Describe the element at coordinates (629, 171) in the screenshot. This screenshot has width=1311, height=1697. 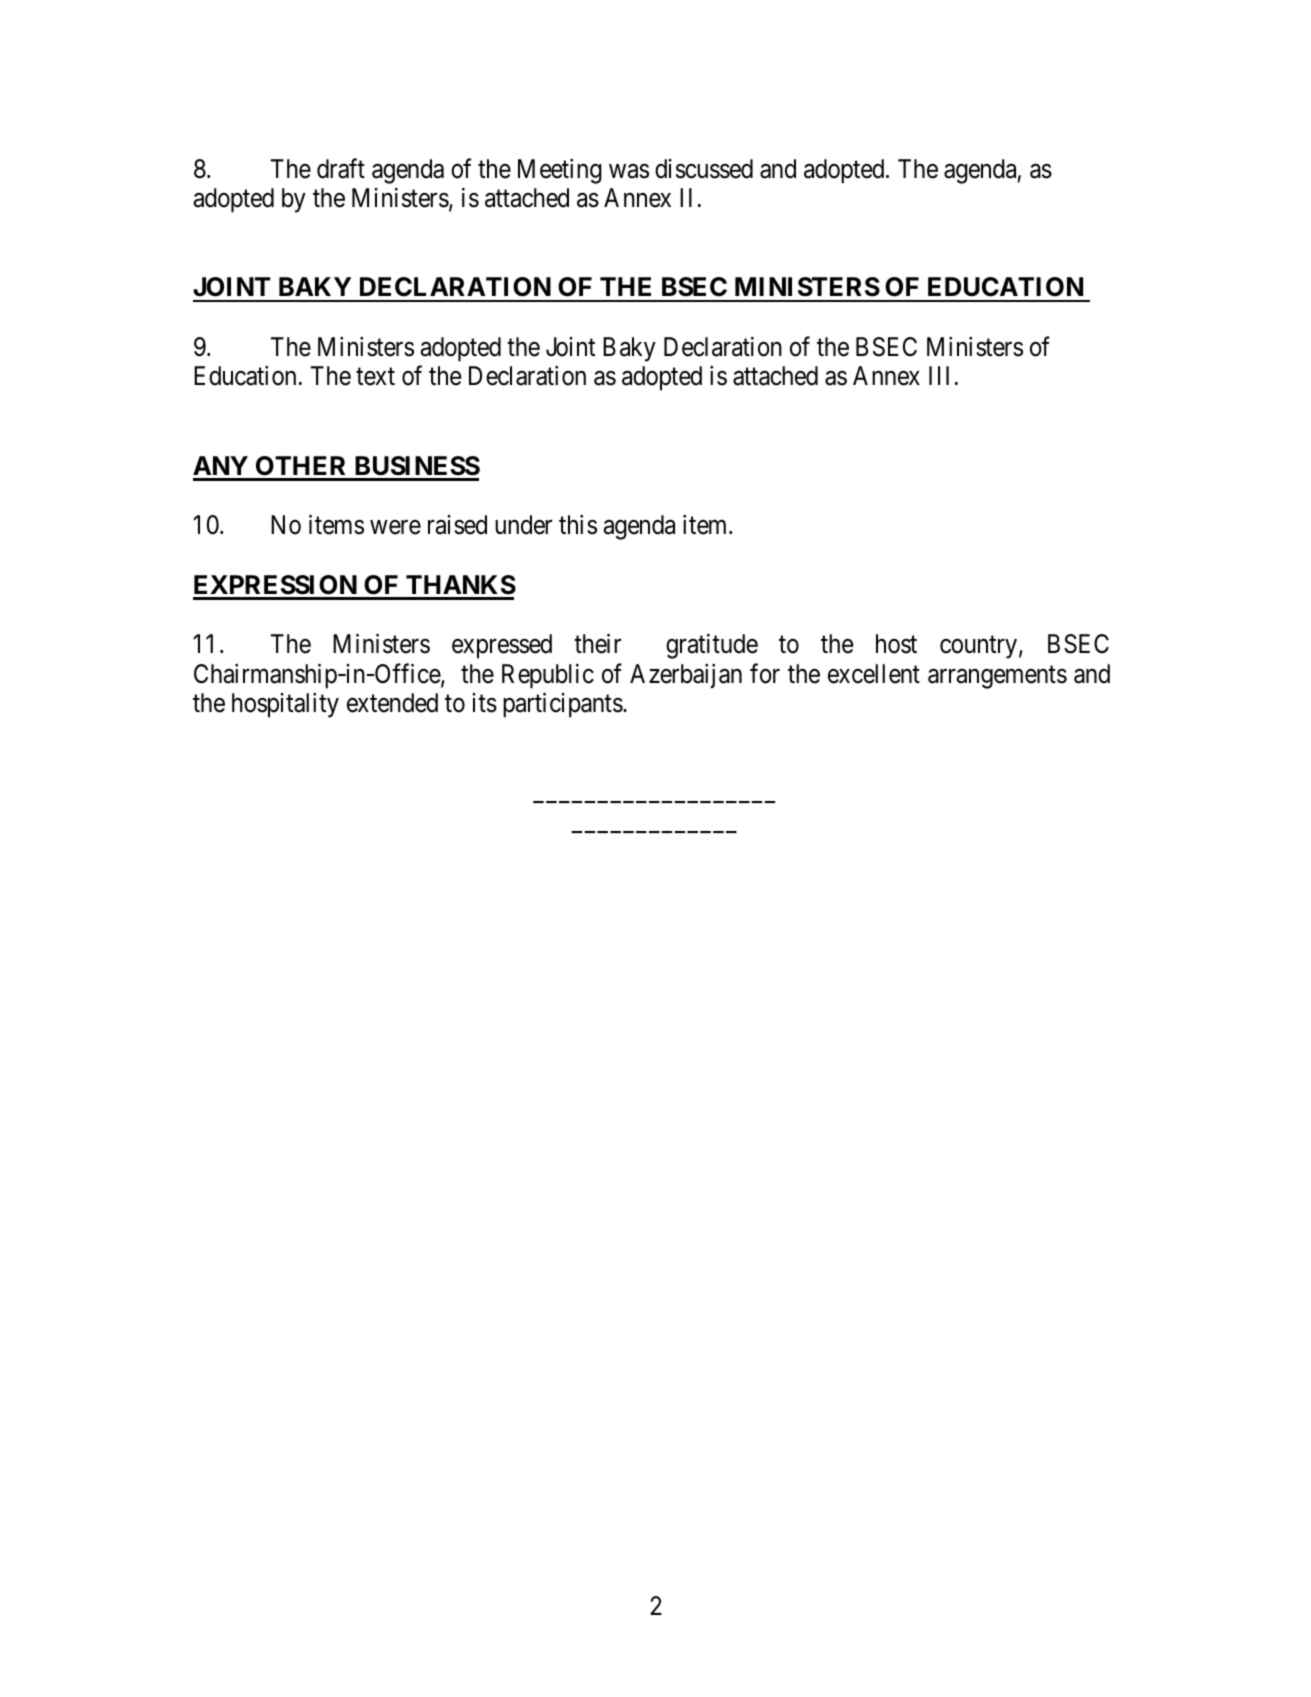
I see `was` at that location.
